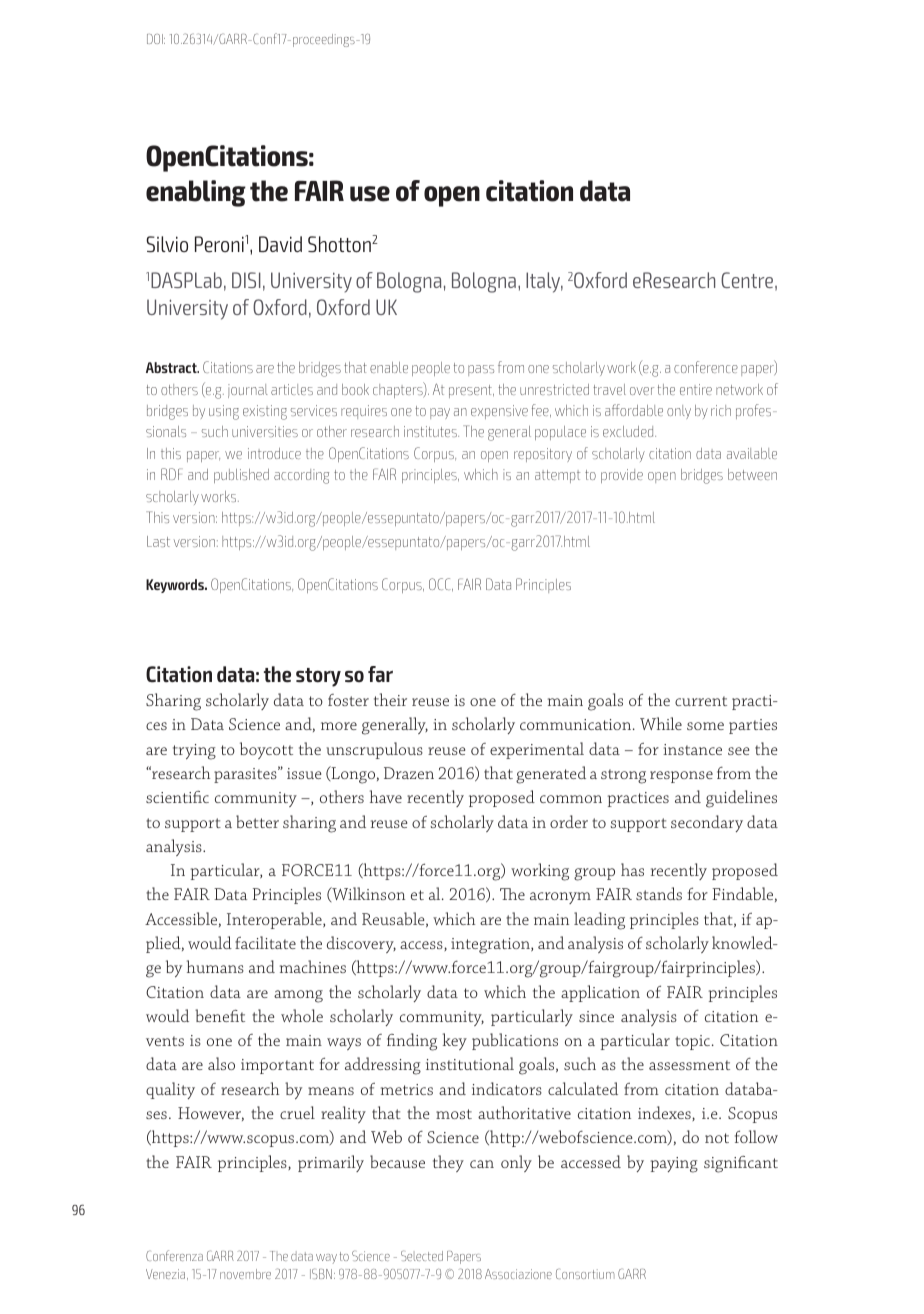 This page has width=924, height=1314. I want to click on current, so click(701, 701).
